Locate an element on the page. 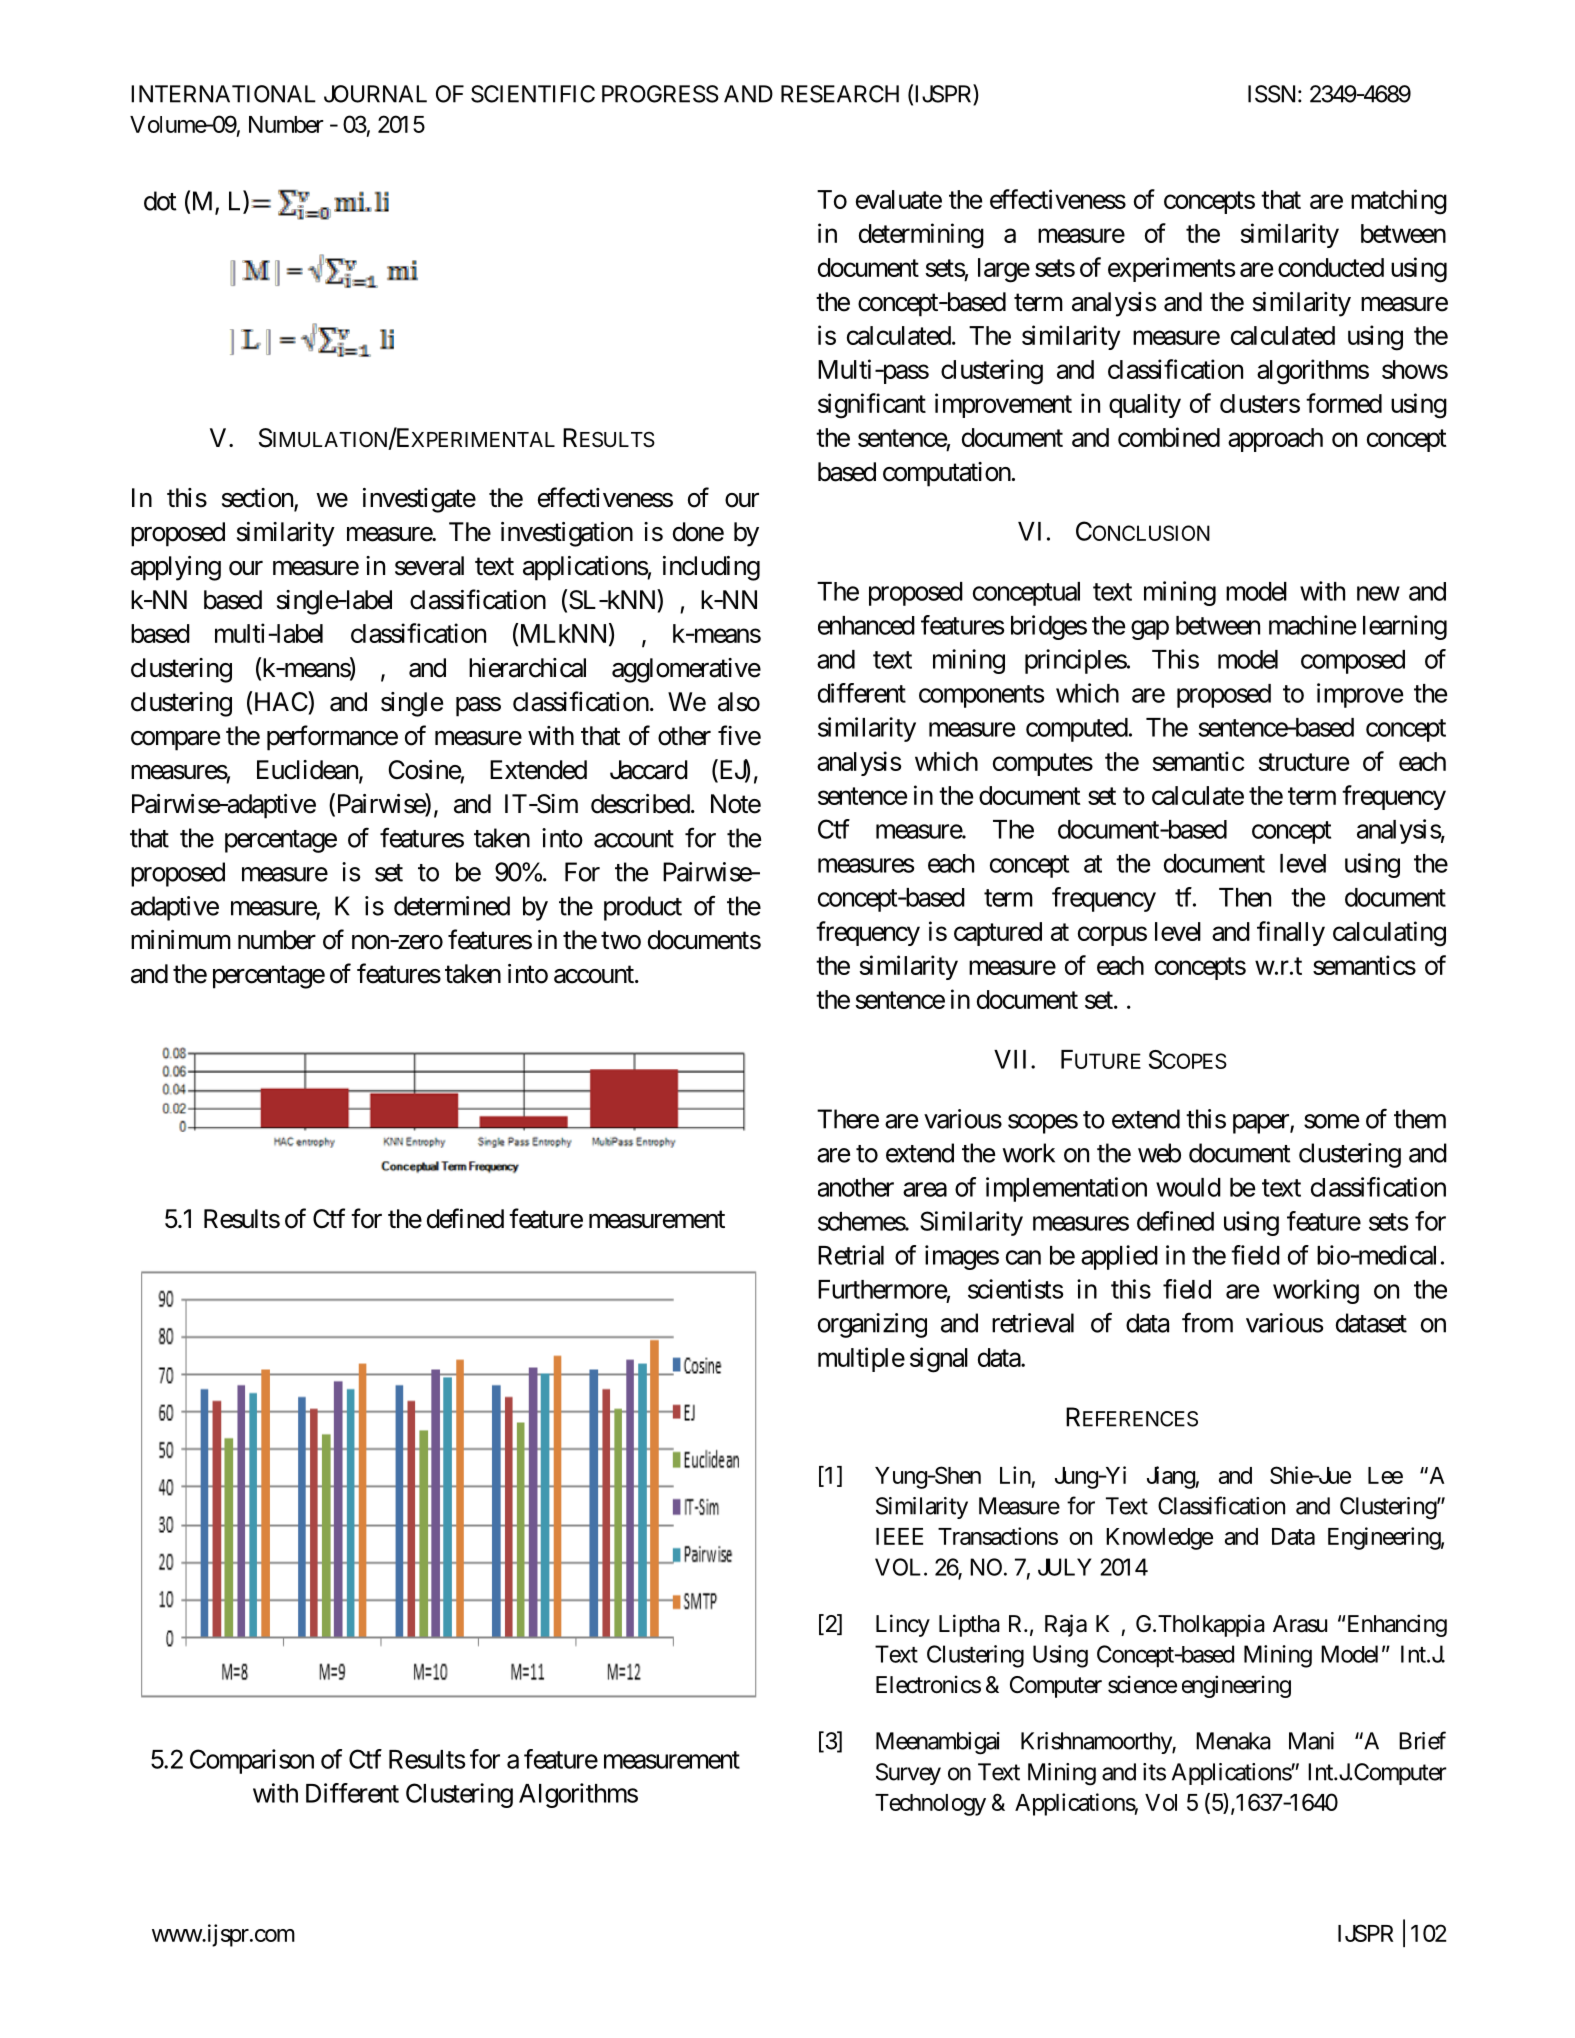 This image has height=2038, width=1575. Retrial is located at coordinates (851, 1255).
